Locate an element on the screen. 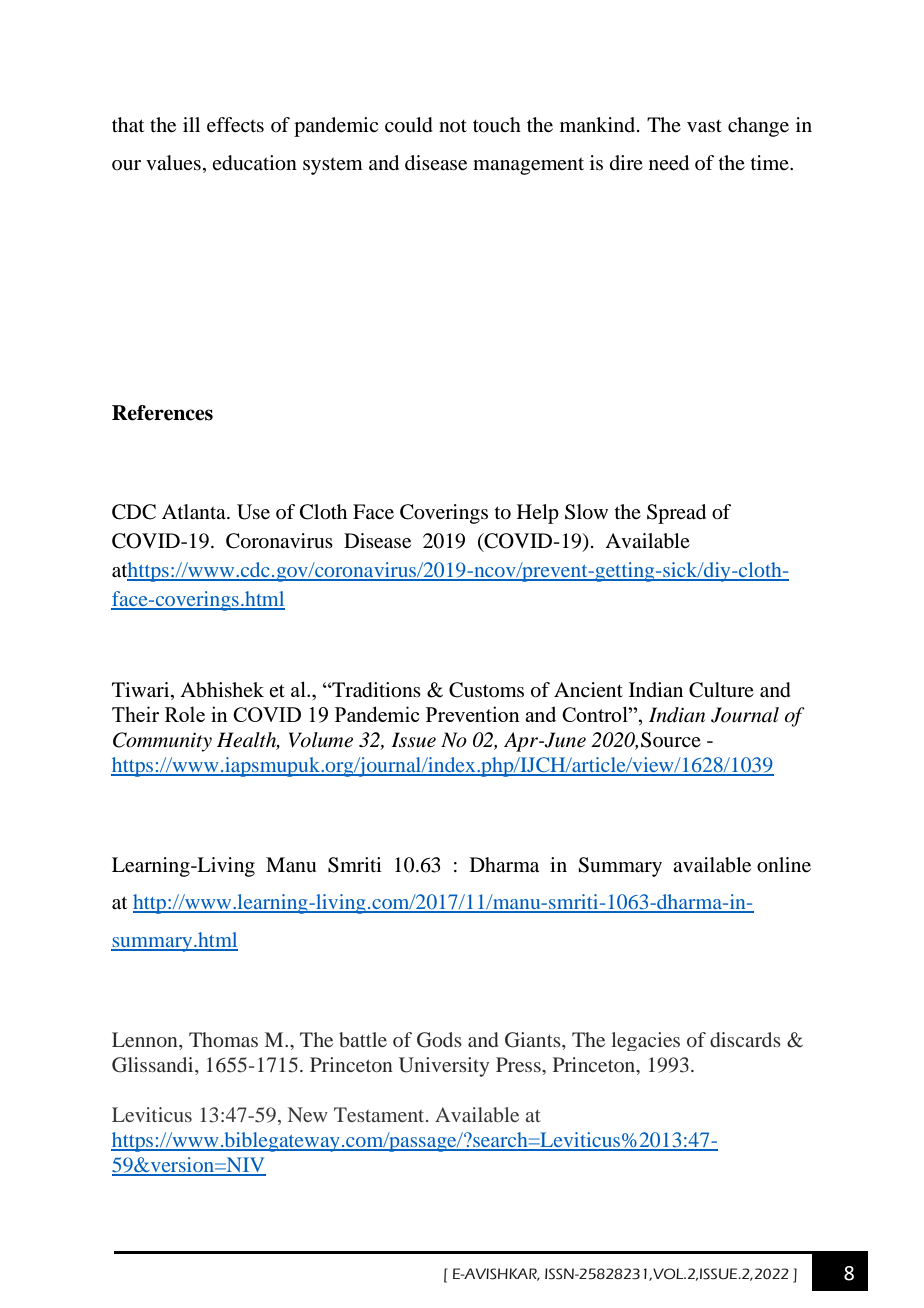 The width and height of the screenshot is (924, 1308). Atlanta is located at coordinates (195, 512).
